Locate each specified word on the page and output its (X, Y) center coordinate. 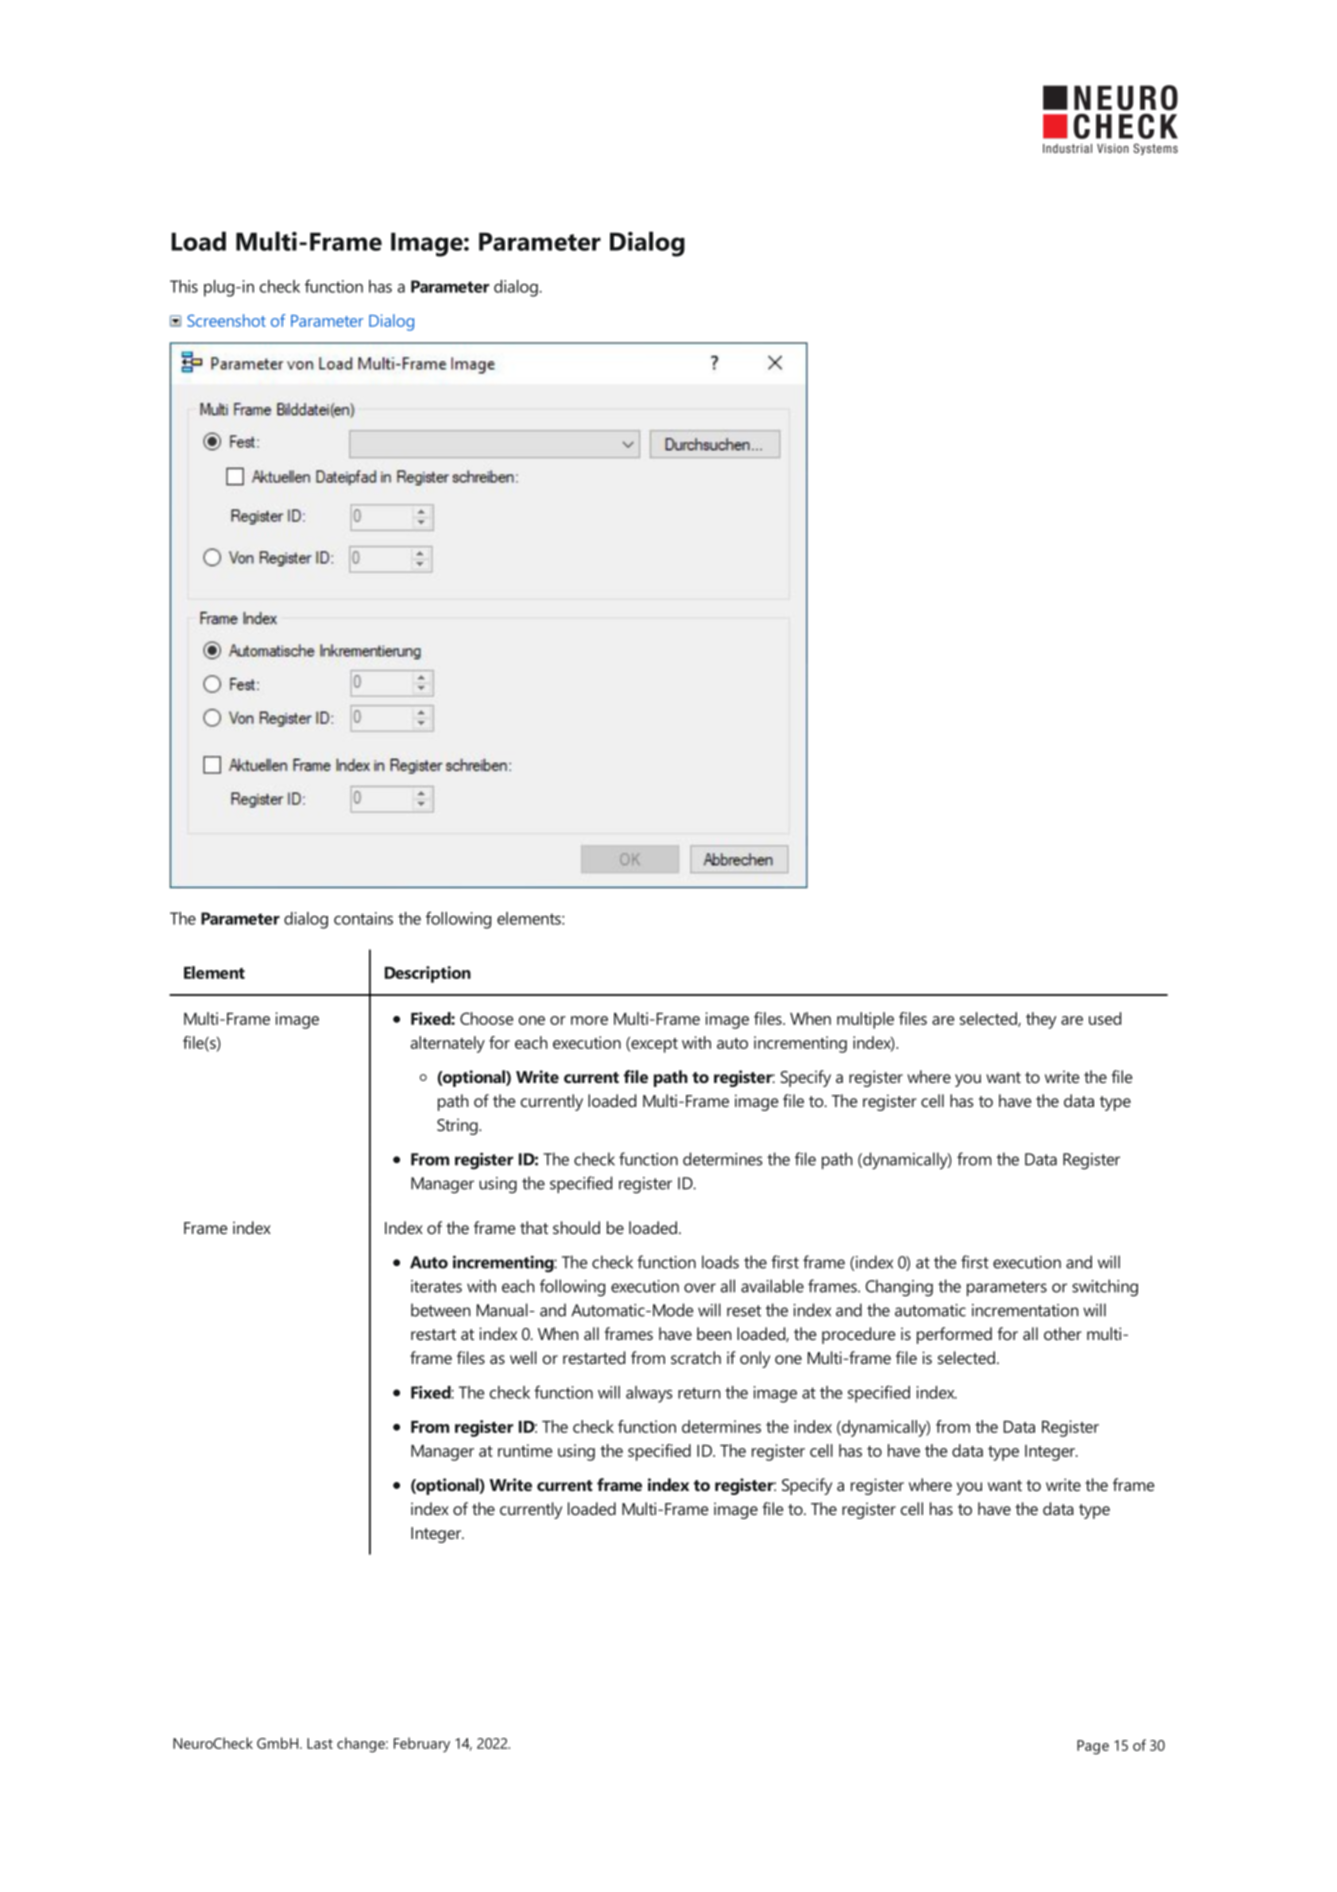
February (422, 1745)
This (184, 286)
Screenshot (226, 320)
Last (320, 1743)
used (1105, 1018)
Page (1093, 1747)
